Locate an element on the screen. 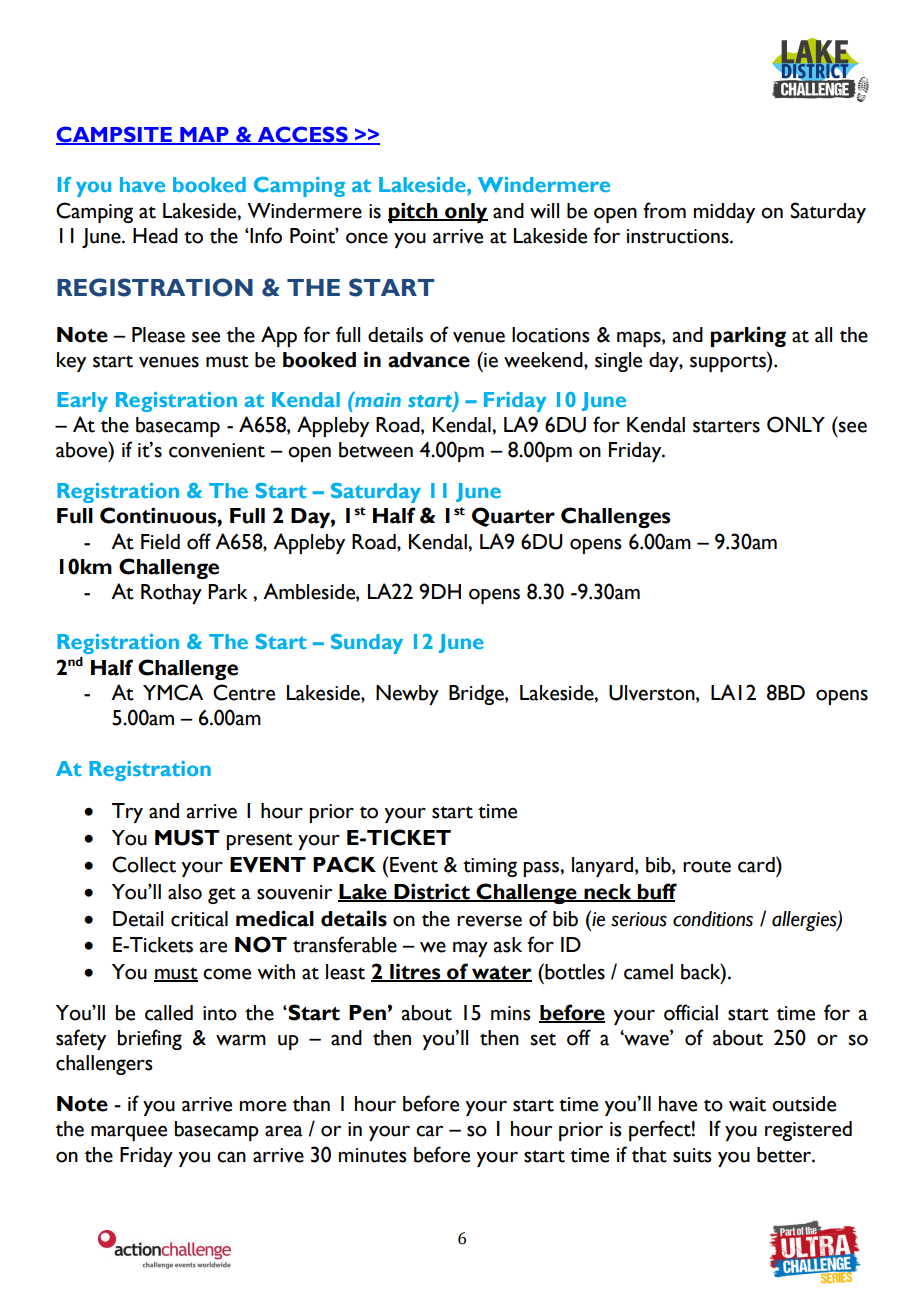 The width and height of the screenshot is (924, 1308). advance is located at coordinates (429, 360).
